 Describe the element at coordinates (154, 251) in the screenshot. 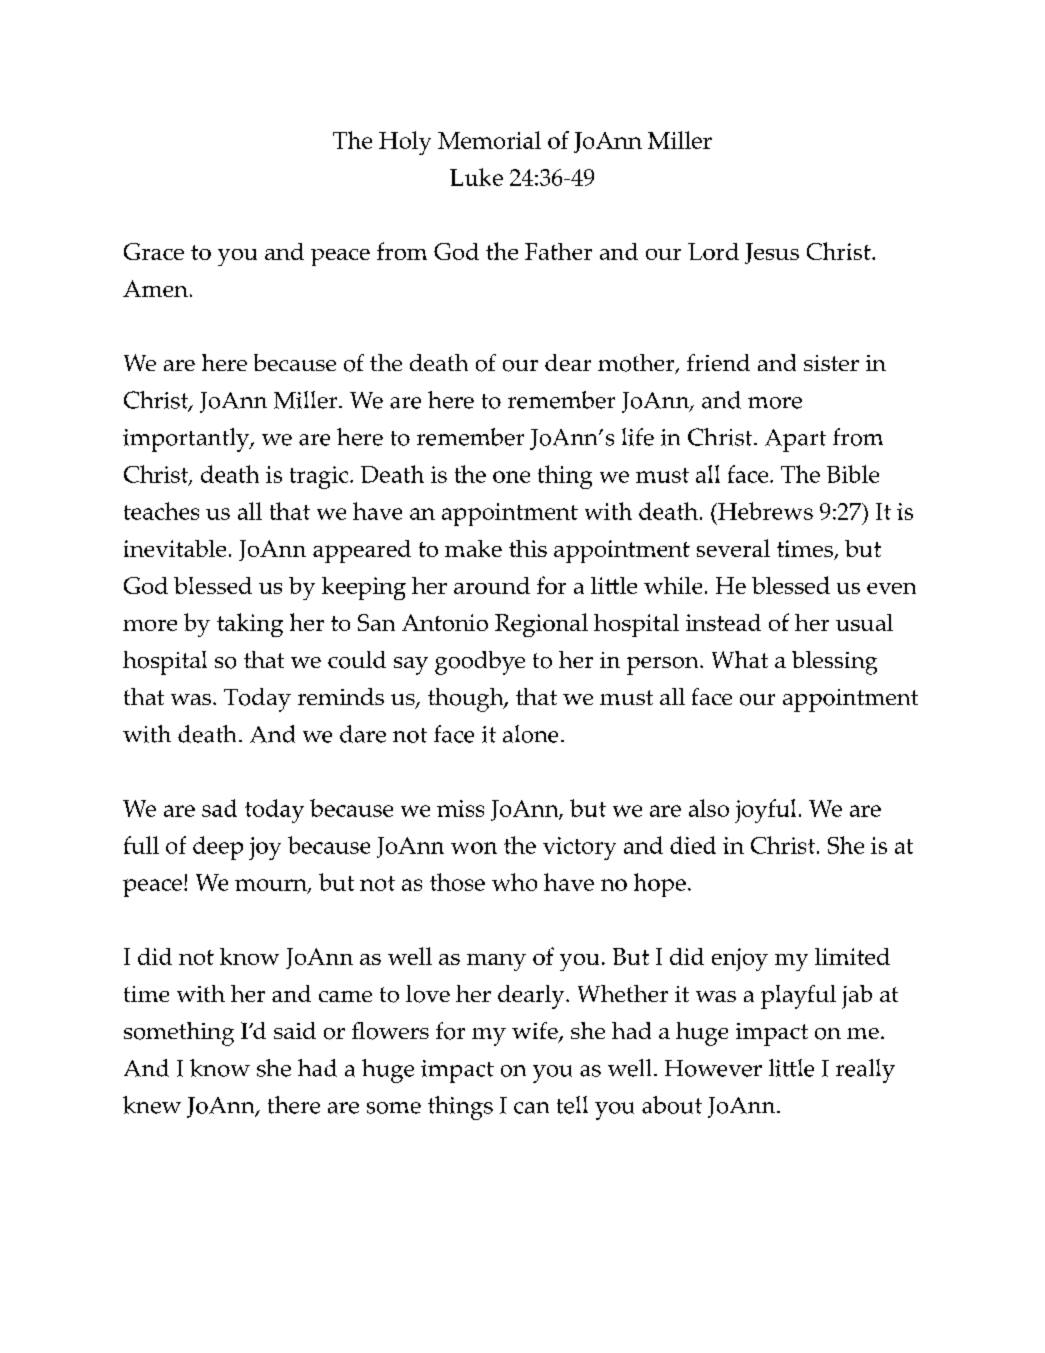

I see `Grace` at that location.
